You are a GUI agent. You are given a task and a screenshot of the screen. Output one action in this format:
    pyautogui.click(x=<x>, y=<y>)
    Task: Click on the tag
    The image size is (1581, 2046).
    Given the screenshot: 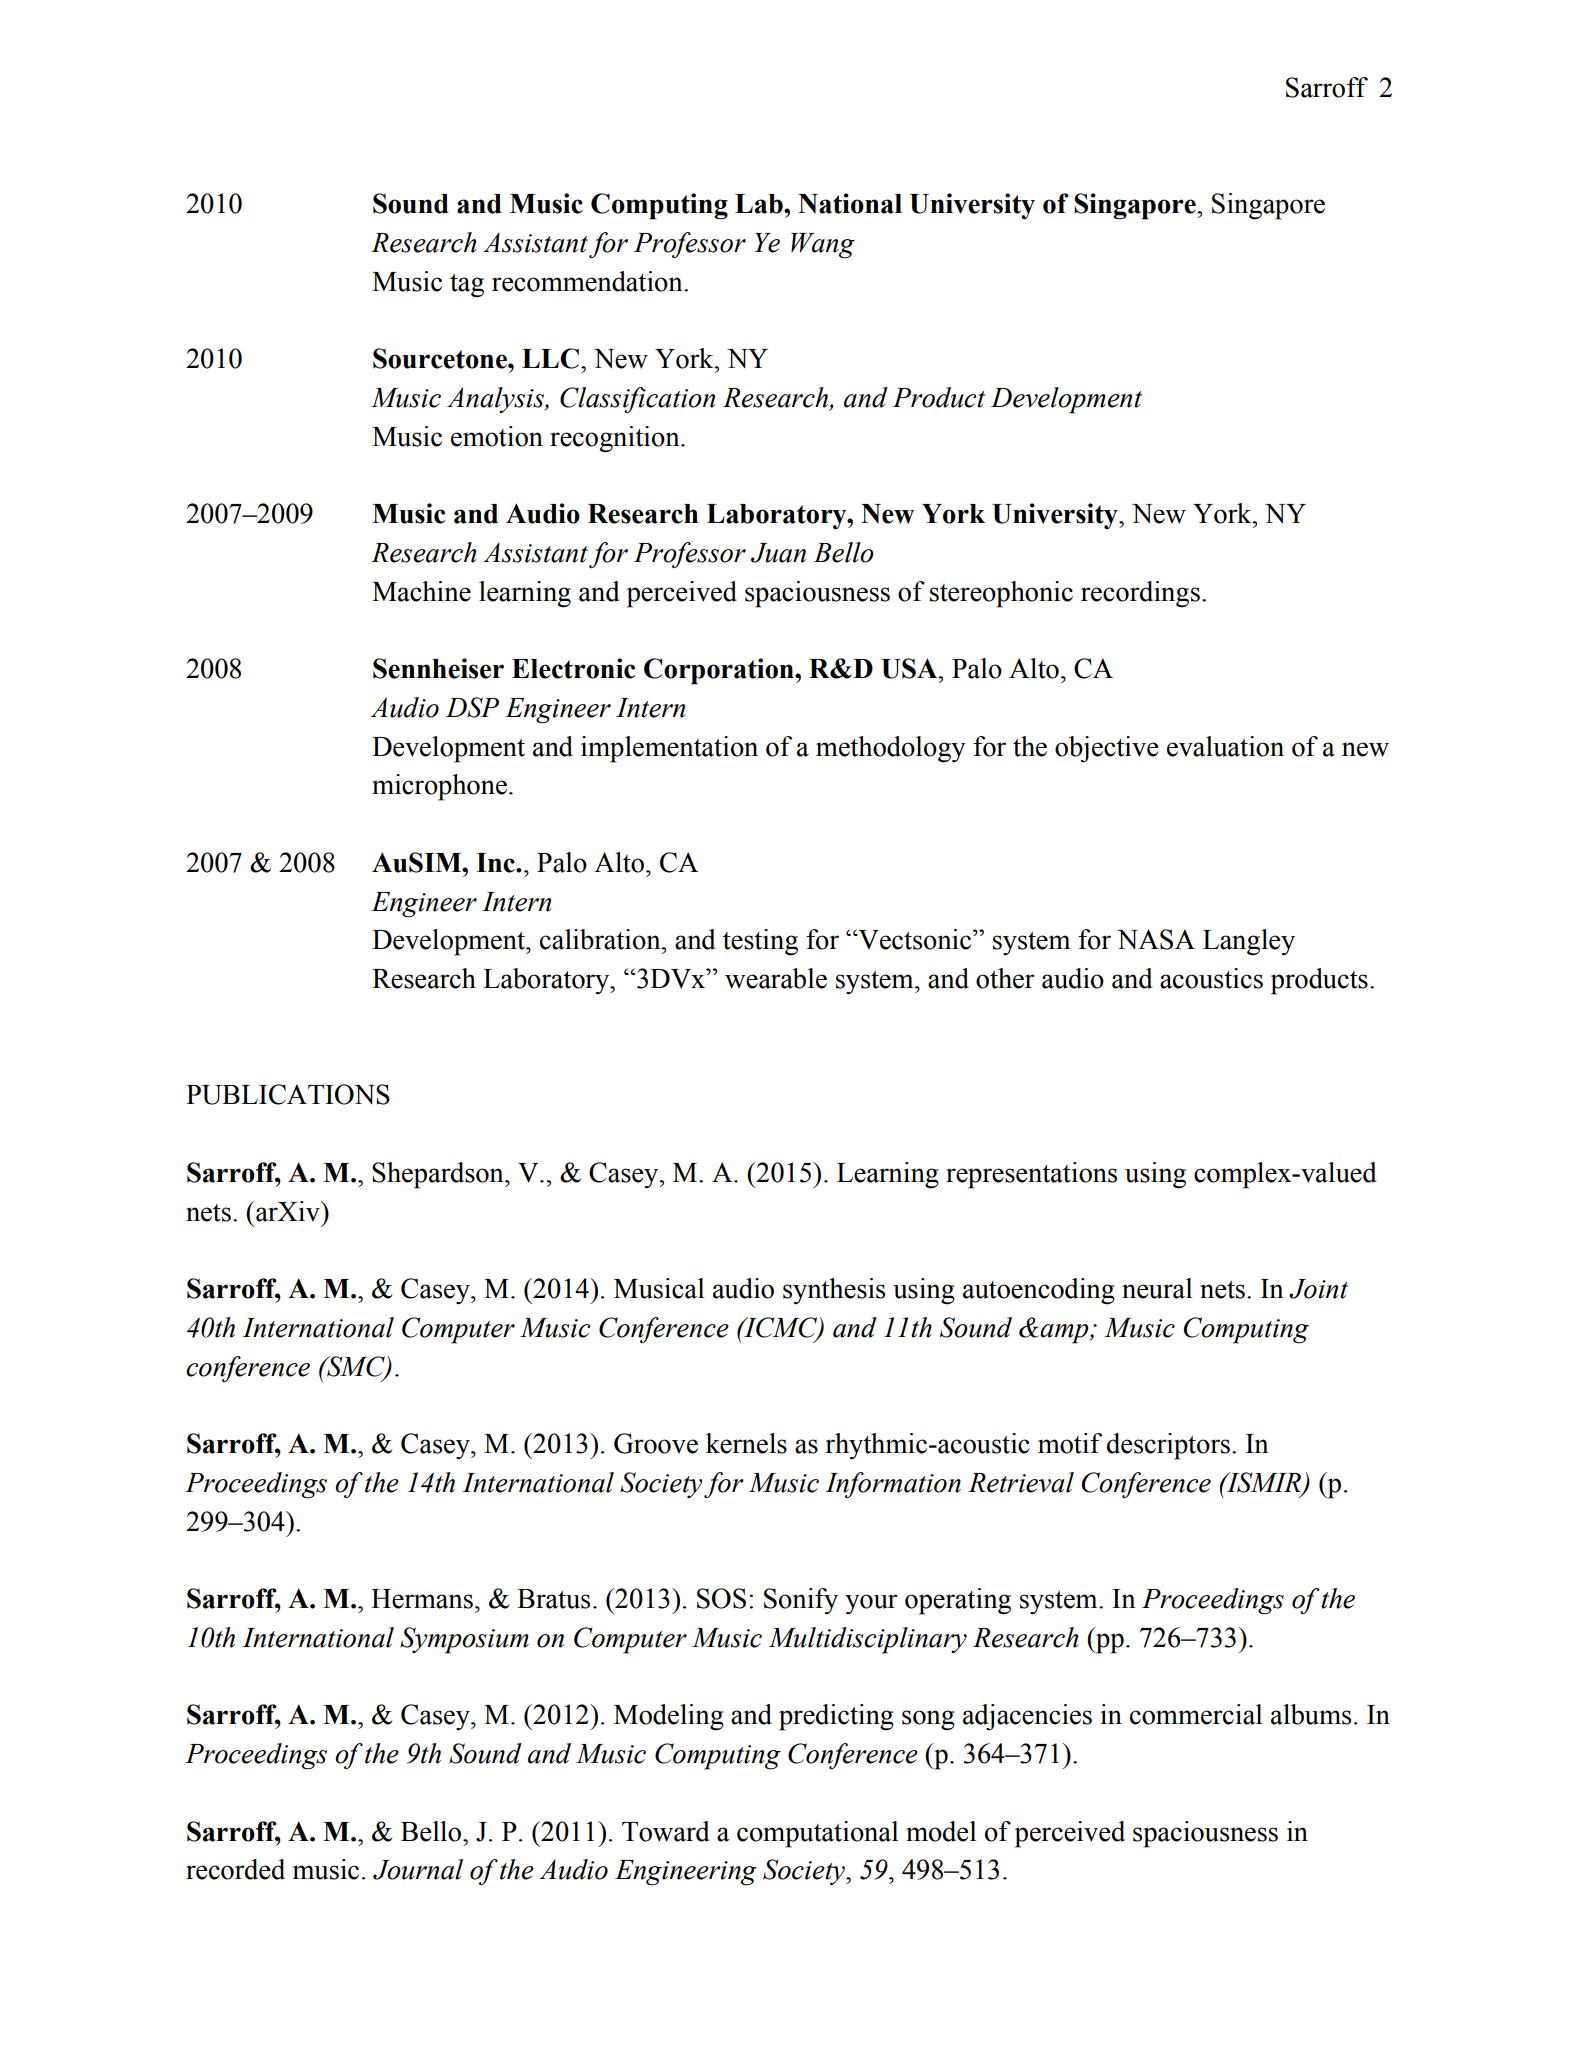 What is the action you would take?
    pyautogui.click(x=467, y=286)
